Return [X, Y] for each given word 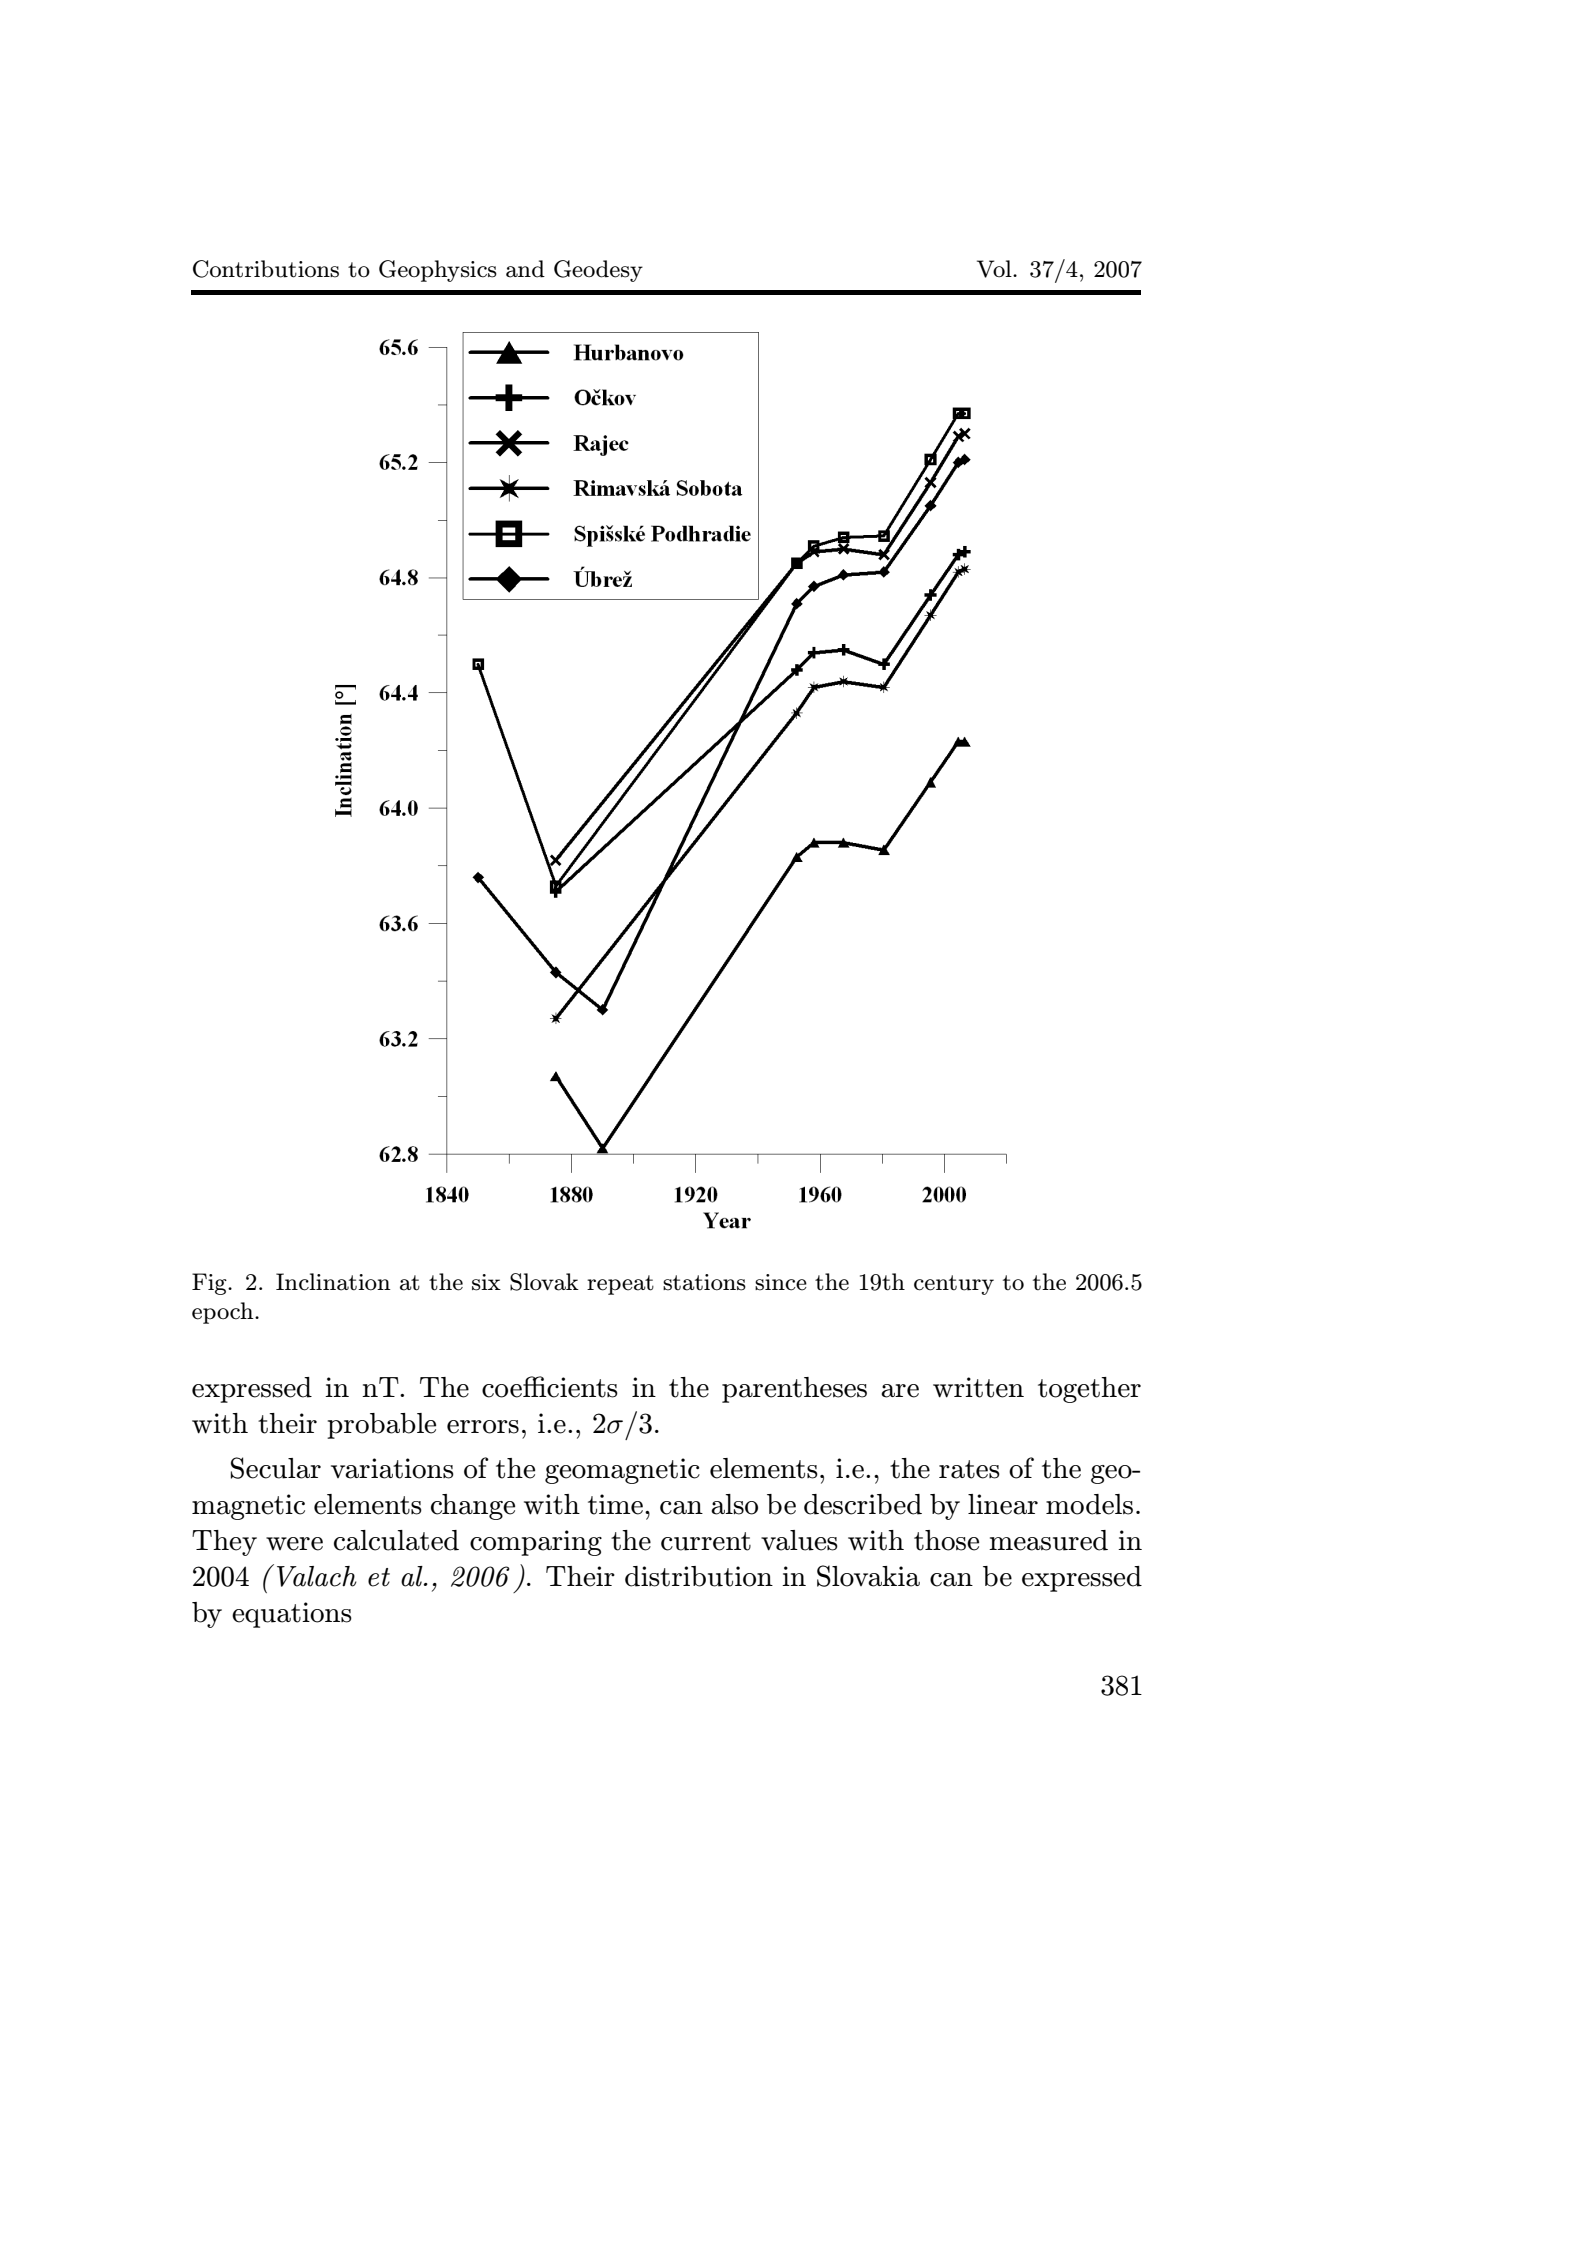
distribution [699, 1576]
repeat [620, 1285]
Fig [210, 1284]
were [294, 1544]
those [946, 1540]
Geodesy [598, 271]
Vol [995, 269]
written [978, 1387]
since [781, 1282]
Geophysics [438, 271]
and [525, 269]
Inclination [333, 1282]
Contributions [266, 269]
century [954, 1285]
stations [704, 1282]
